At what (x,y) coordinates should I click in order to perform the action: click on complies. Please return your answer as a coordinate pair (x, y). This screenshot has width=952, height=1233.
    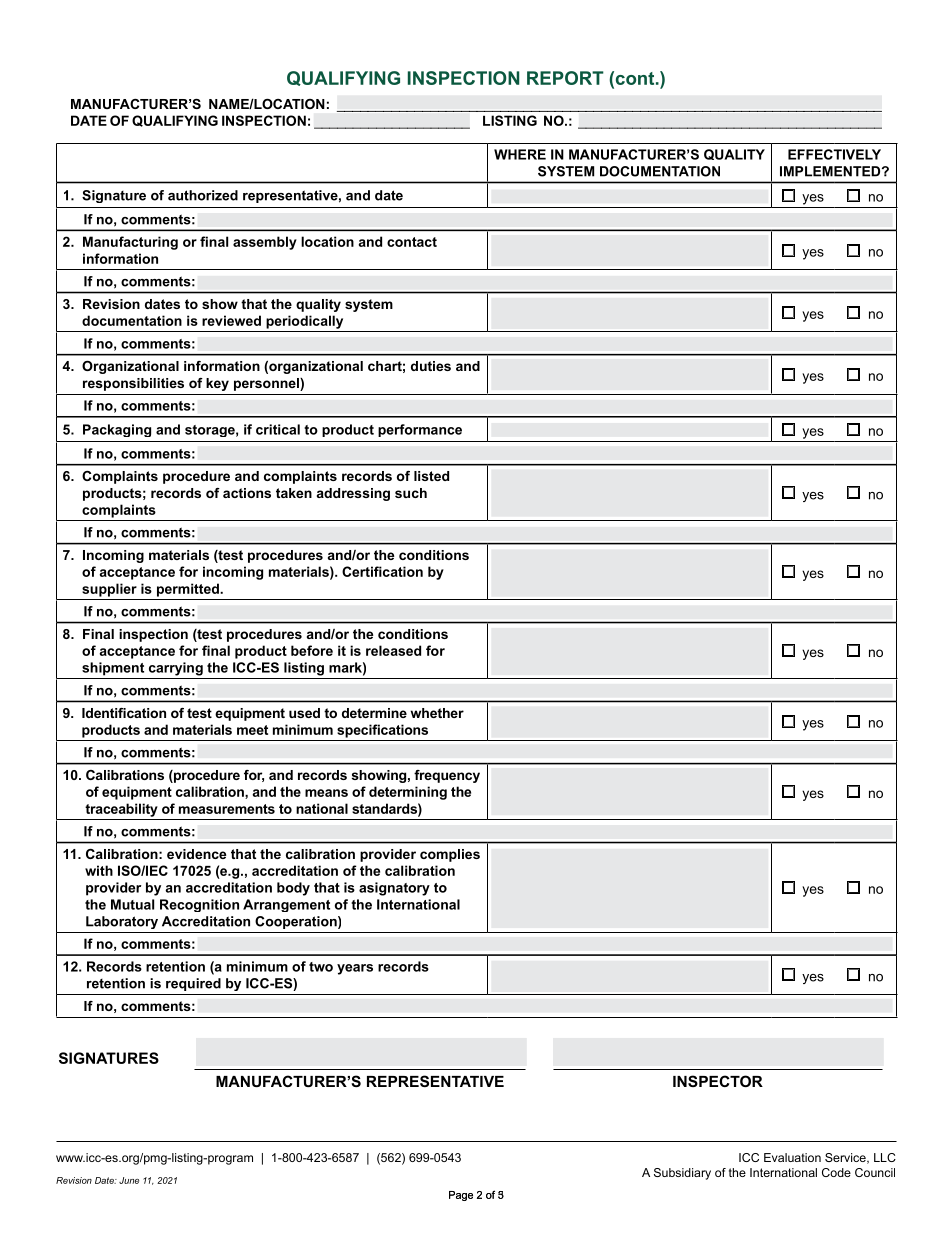
    Looking at the image, I should click on (450, 855).
